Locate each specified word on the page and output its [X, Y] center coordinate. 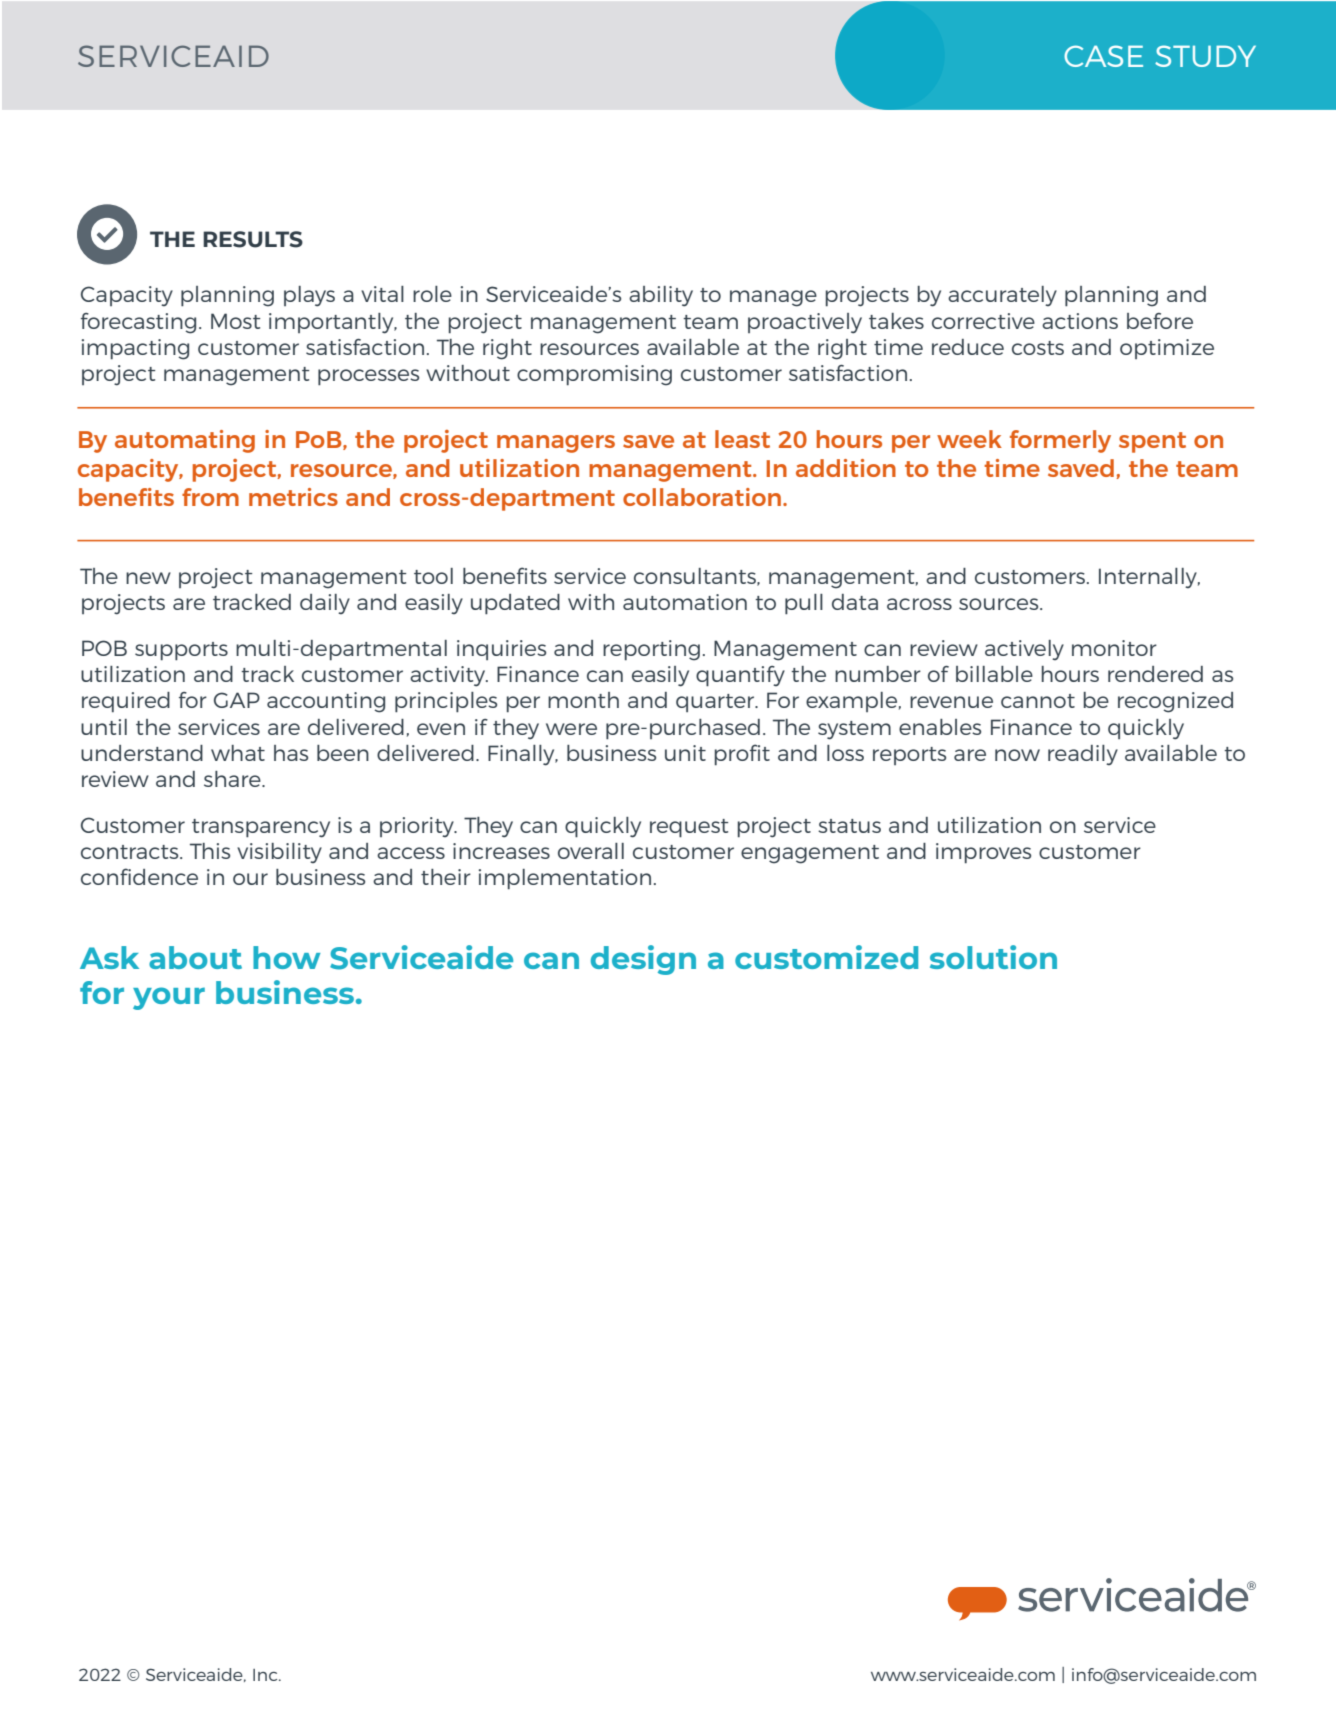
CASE [1103, 56]
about [195, 957]
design [643, 960]
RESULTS [253, 239]
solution [993, 957]
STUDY [1205, 56]
